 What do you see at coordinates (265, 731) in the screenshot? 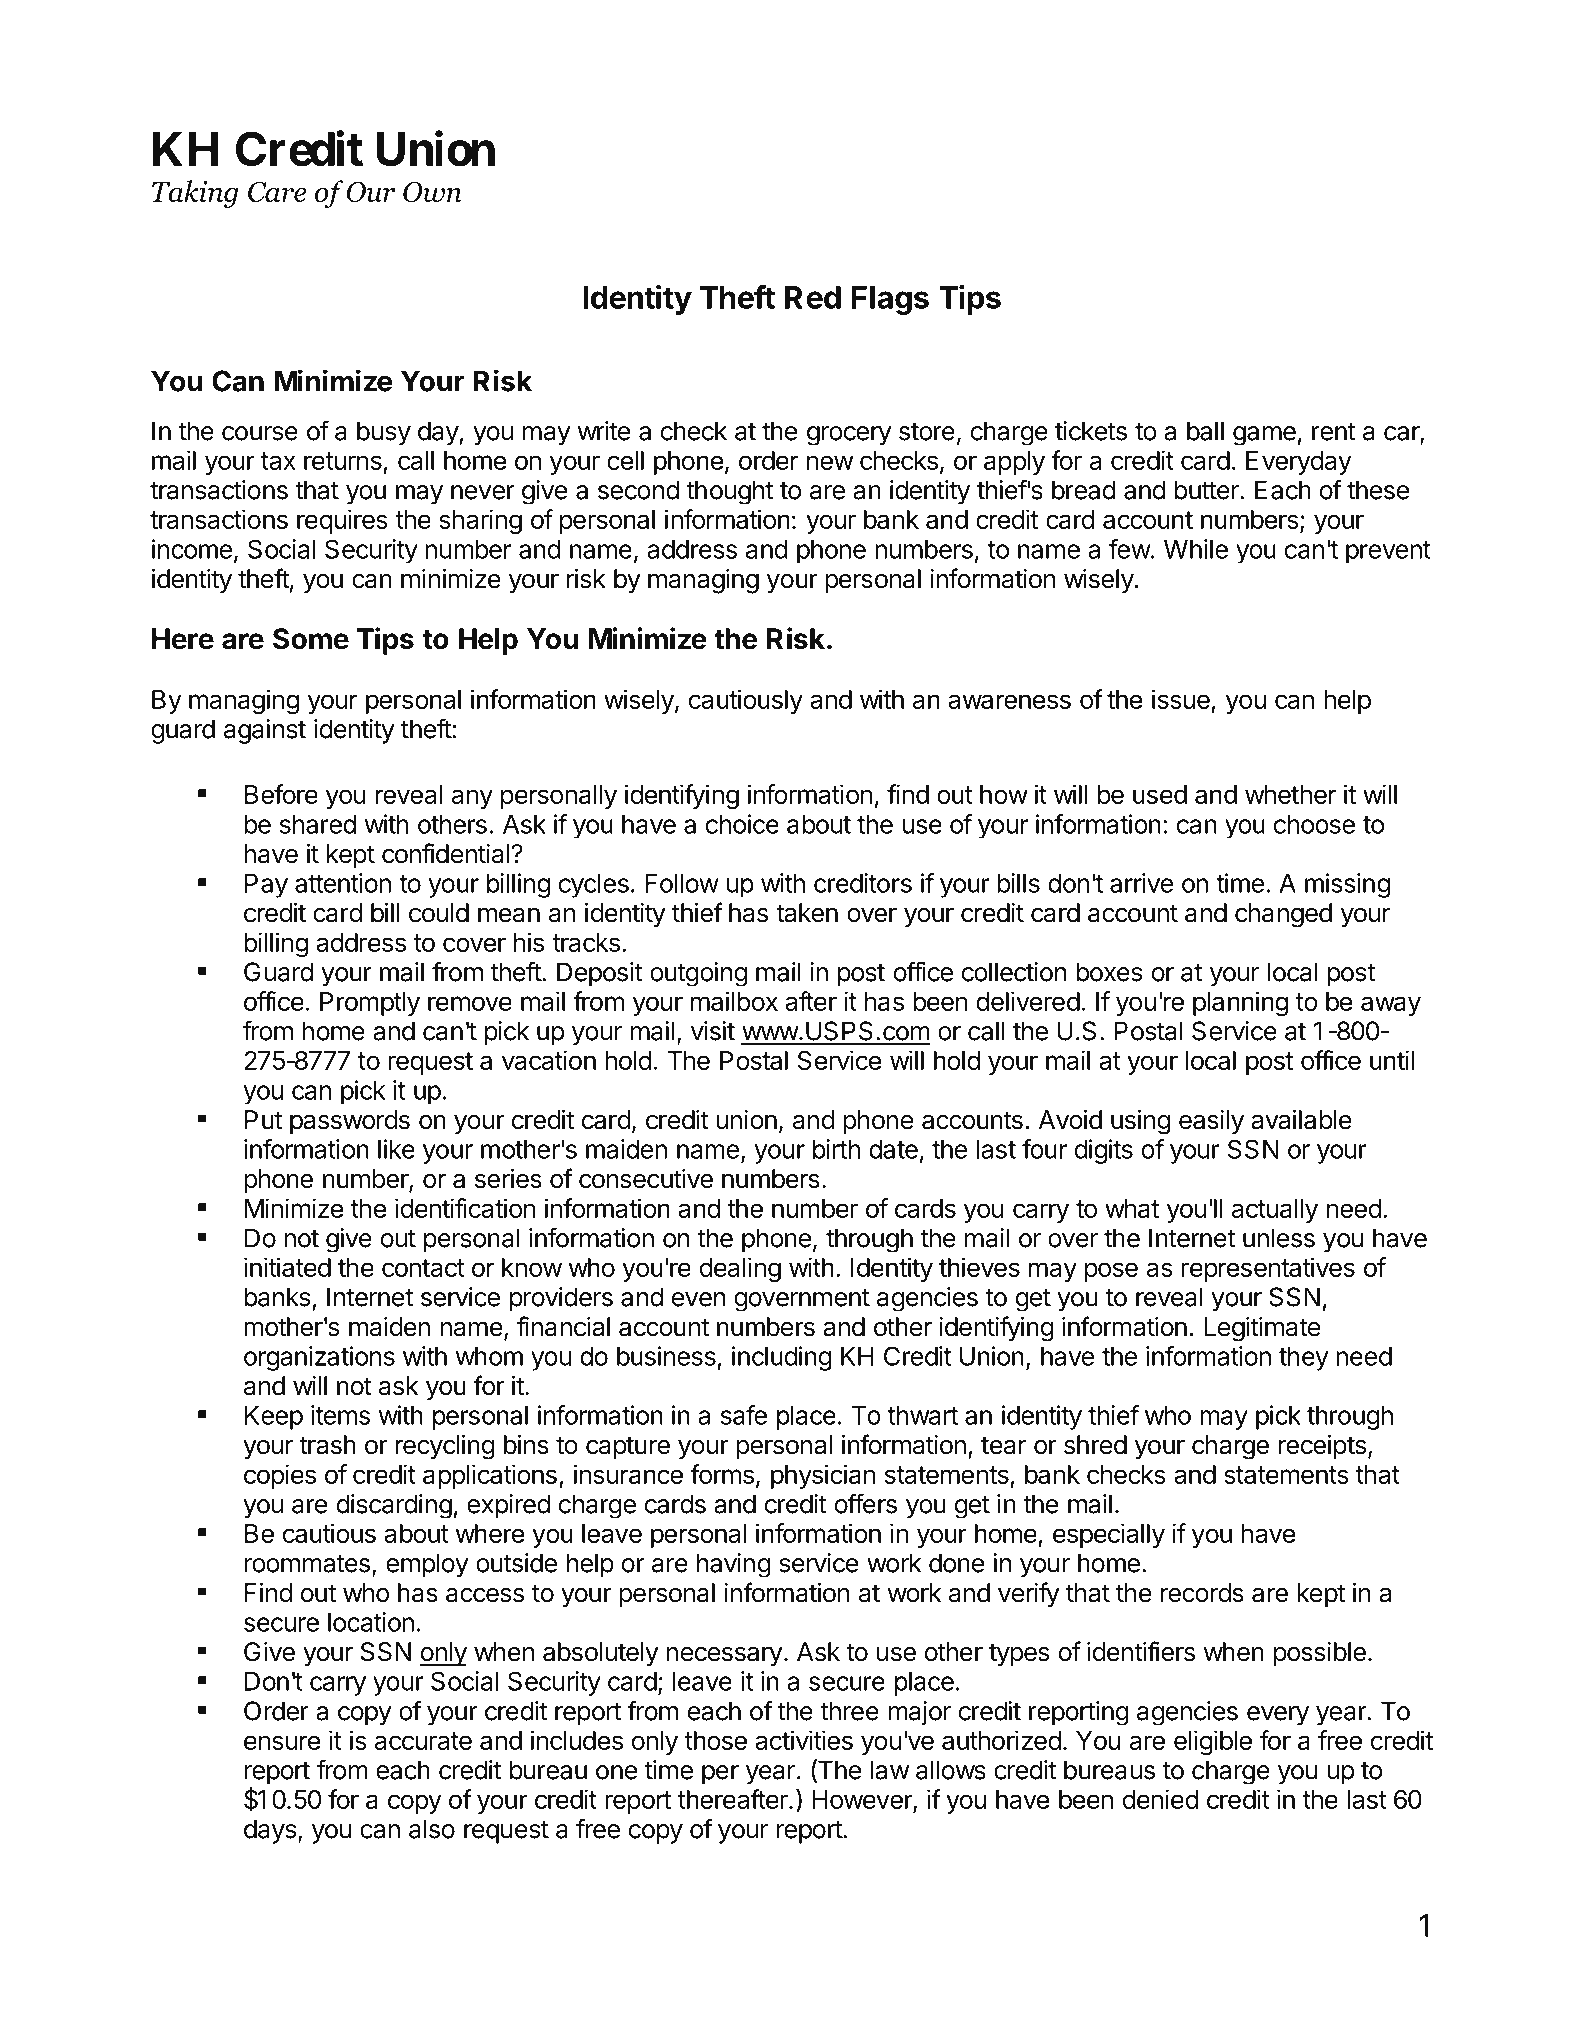
I see `against` at bounding box center [265, 731].
